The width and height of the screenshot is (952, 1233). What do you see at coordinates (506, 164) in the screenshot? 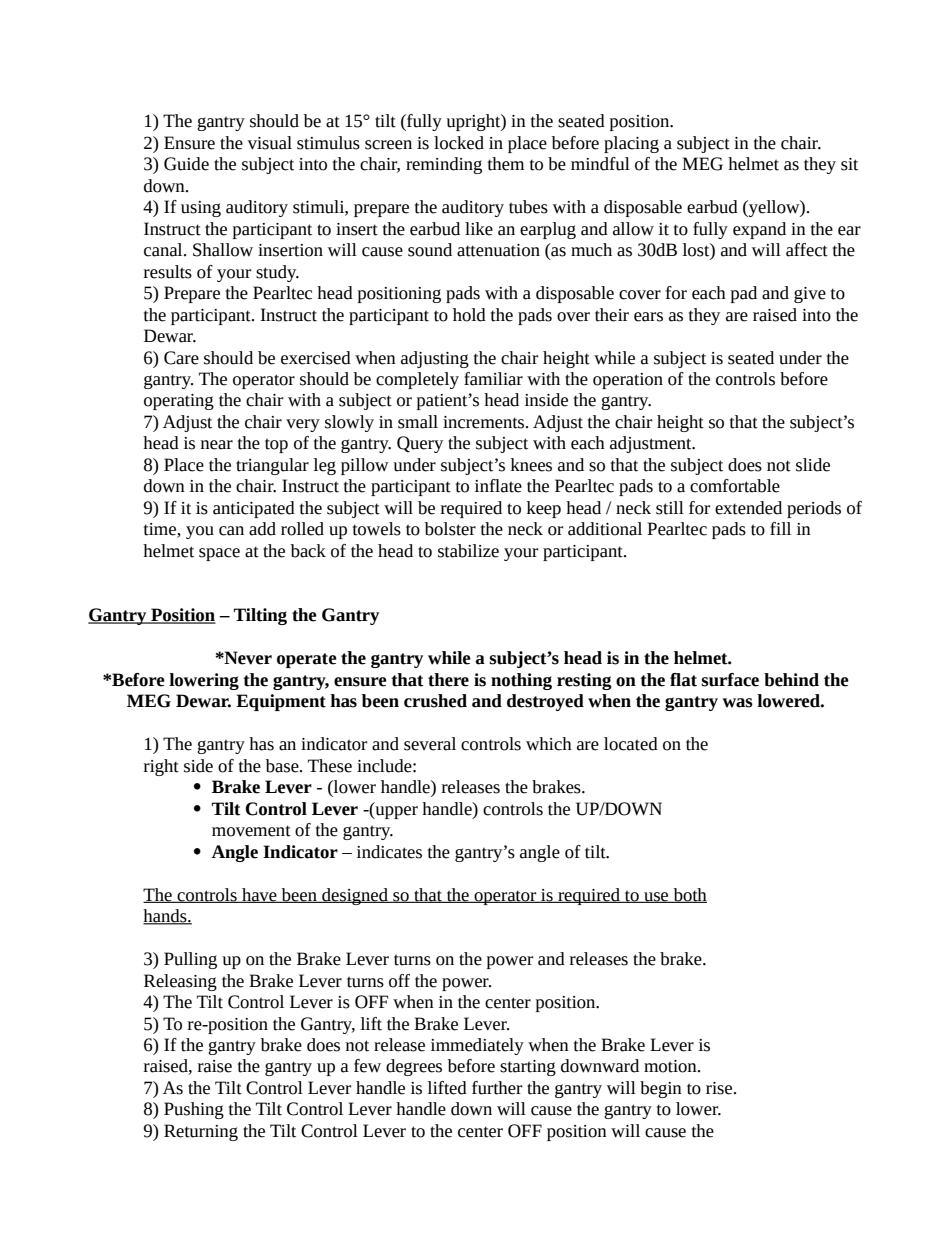
I see `them` at bounding box center [506, 164].
